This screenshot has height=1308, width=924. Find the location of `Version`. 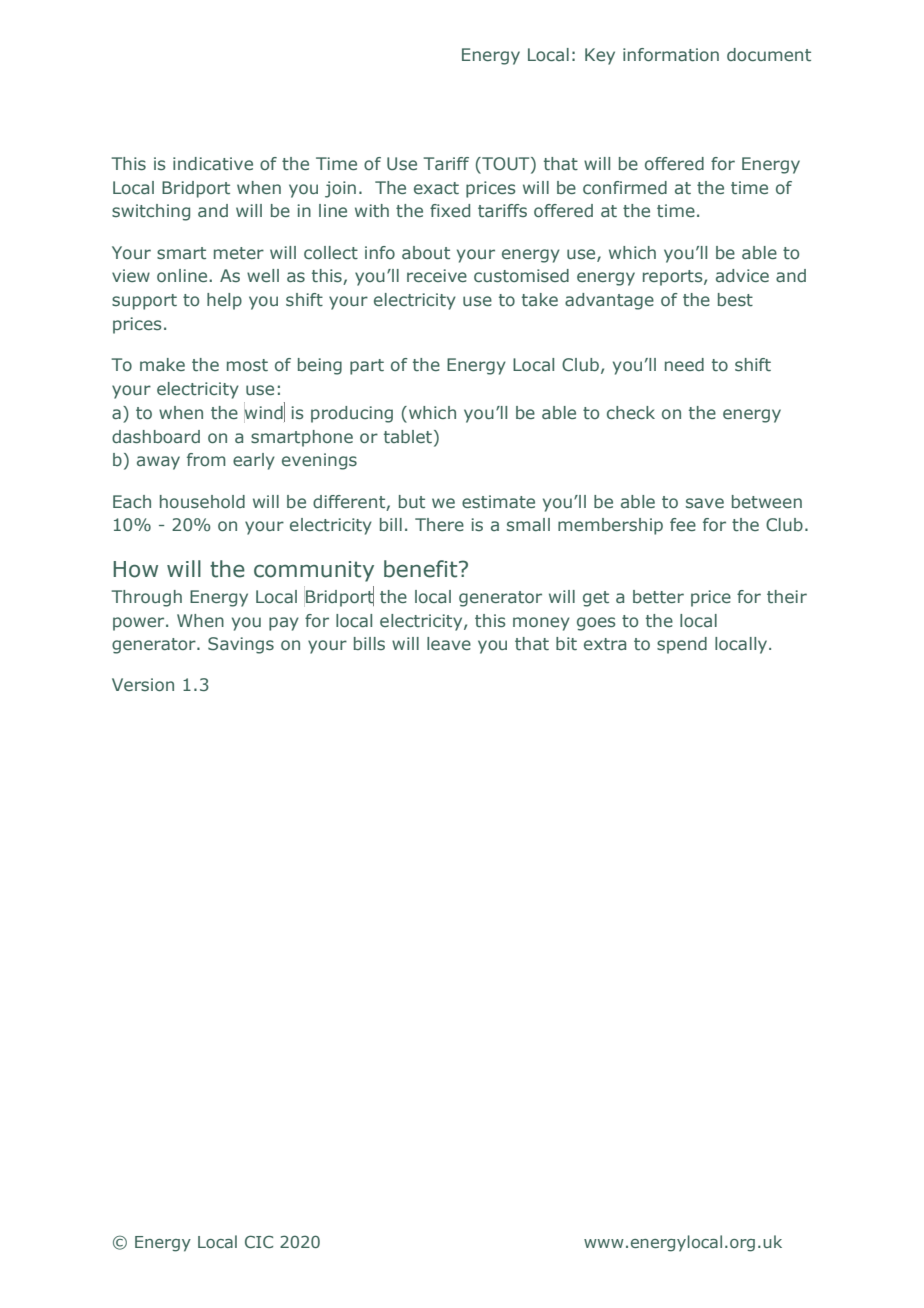

Version is located at coordinates (143, 684).
